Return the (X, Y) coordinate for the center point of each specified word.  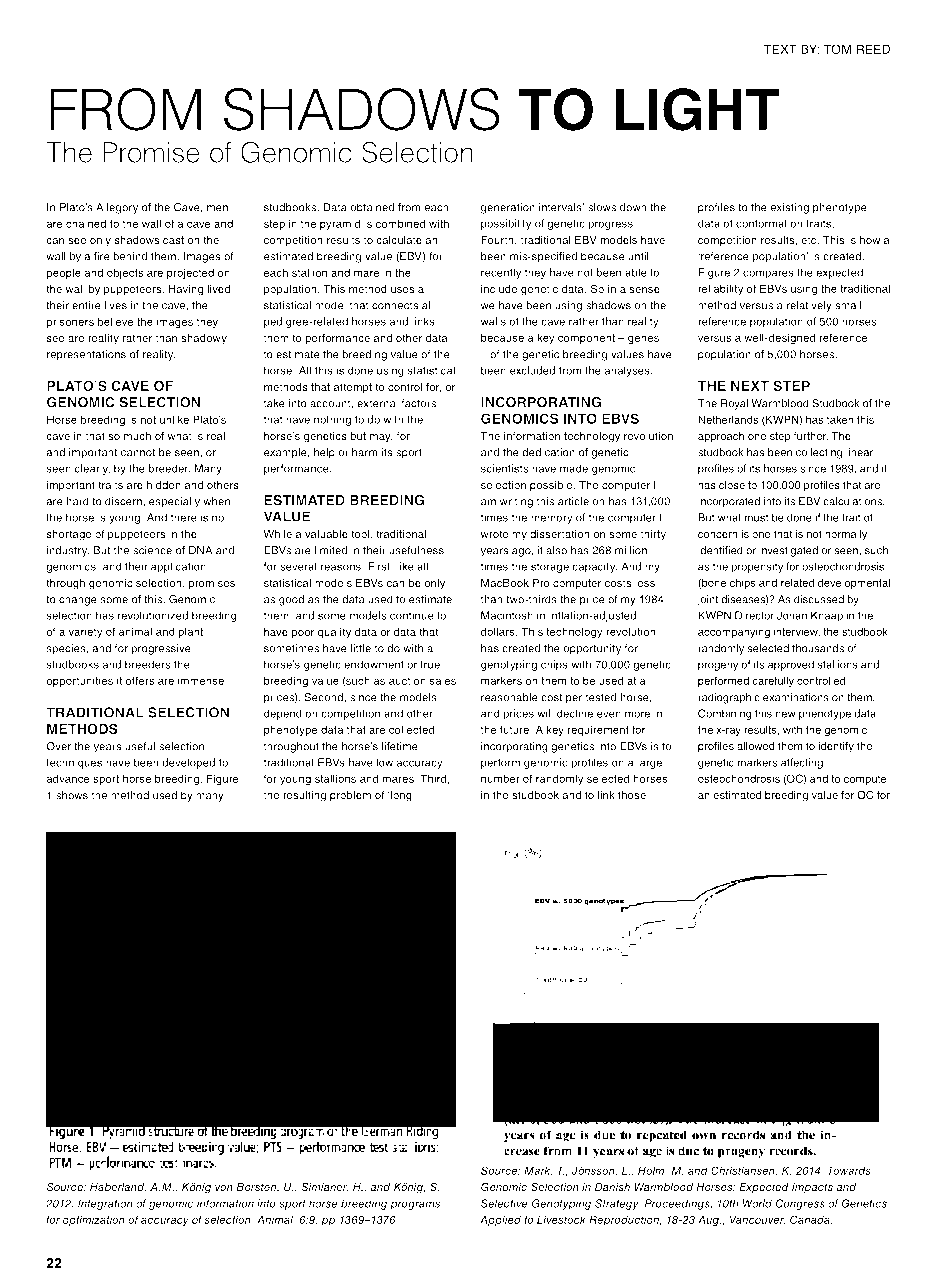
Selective (504, 1203)
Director (754, 615)
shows (72, 795)
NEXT (750, 386)
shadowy (204, 339)
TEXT (780, 49)
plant (190, 632)
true (430, 665)
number (500, 778)
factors (418, 403)
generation (508, 208)
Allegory (117, 208)
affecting (802, 763)
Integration (105, 1204)
